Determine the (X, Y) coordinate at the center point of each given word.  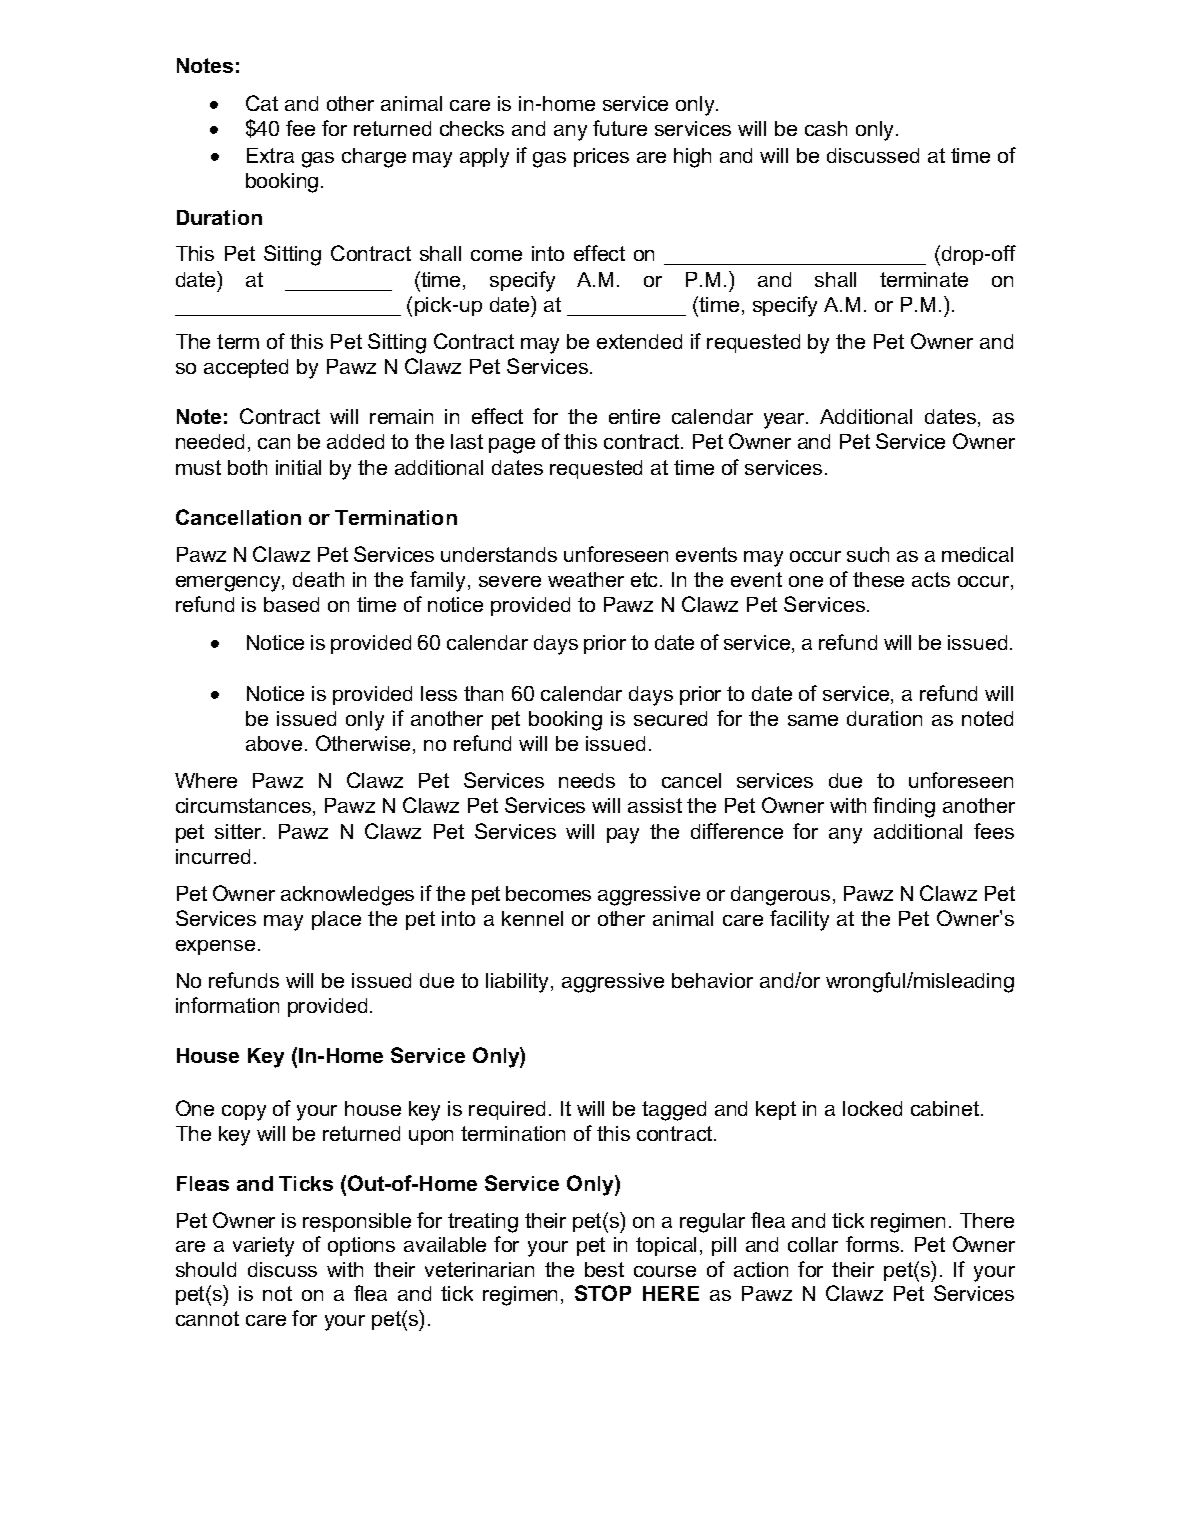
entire (634, 416)
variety (263, 1247)
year (786, 421)
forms (874, 1244)
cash (826, 128)
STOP (603, 1293)
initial (298, 467)
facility (799, 920)
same (813, 720)
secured (670, 718)
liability (519, 983)
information (227, 1005)
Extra (270, 155)
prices (601, 157)
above (274, 743)
